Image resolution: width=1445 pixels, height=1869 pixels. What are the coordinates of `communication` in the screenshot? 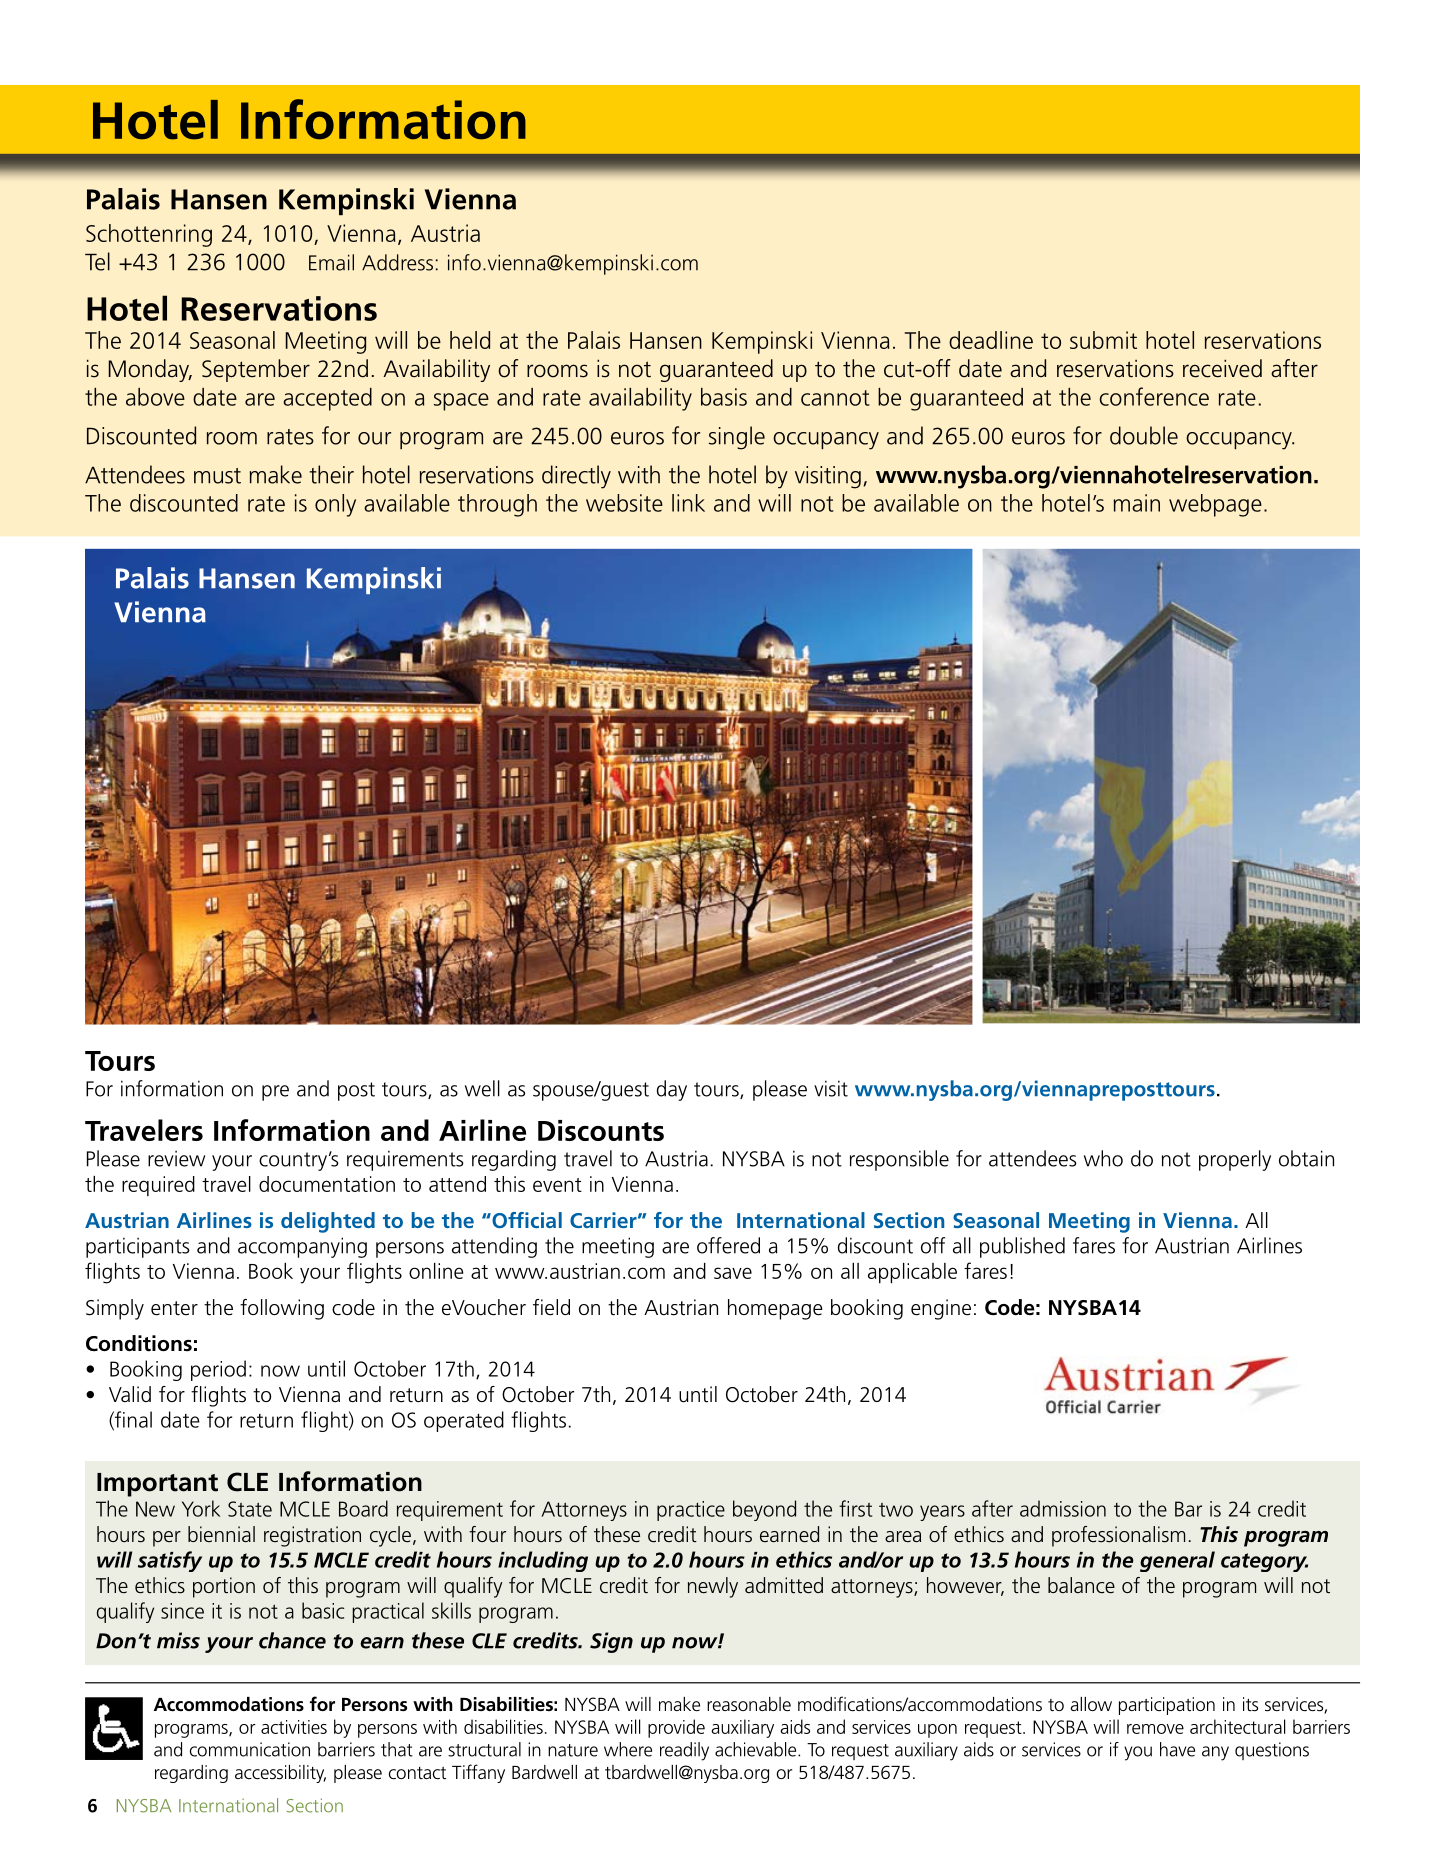 It's located at (250, 1749).
